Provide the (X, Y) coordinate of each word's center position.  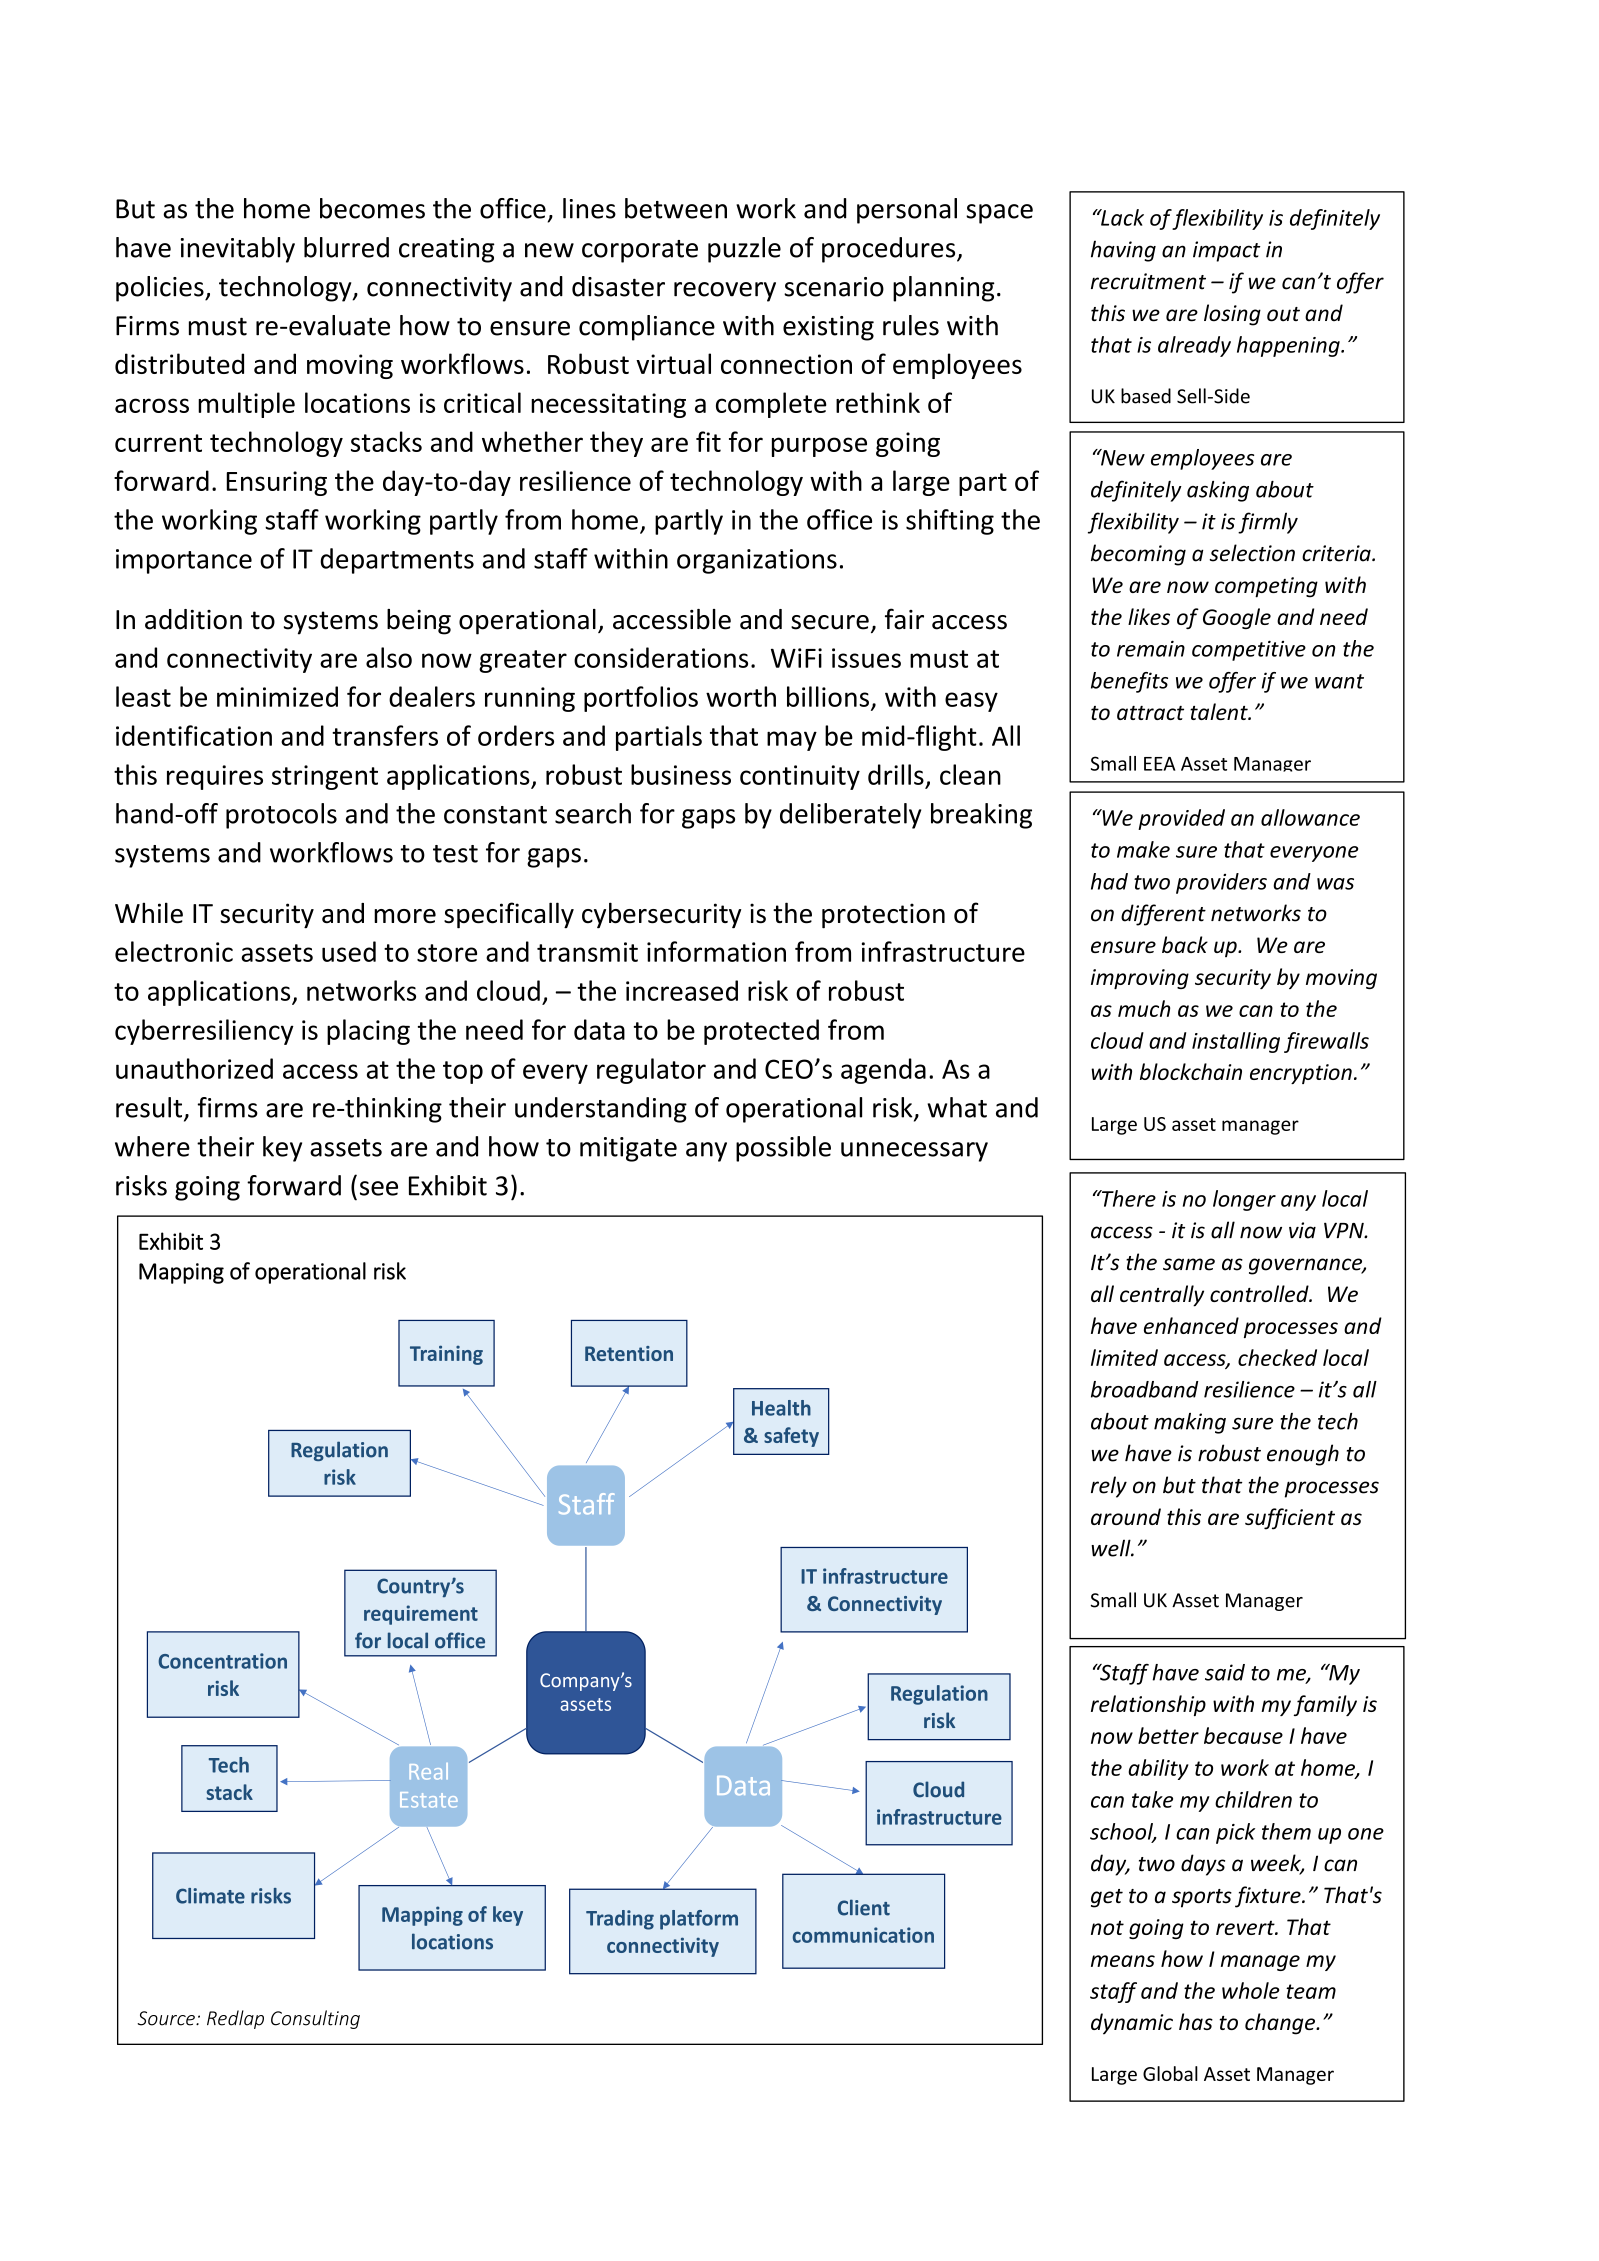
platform (699, 1920)
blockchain (1191, 1071)
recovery (725, 292)
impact (1227, 251)
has (1196, 2021)
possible (783, 1149)
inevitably (238, 250)
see (379, 1188)
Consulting (315, 2019)
